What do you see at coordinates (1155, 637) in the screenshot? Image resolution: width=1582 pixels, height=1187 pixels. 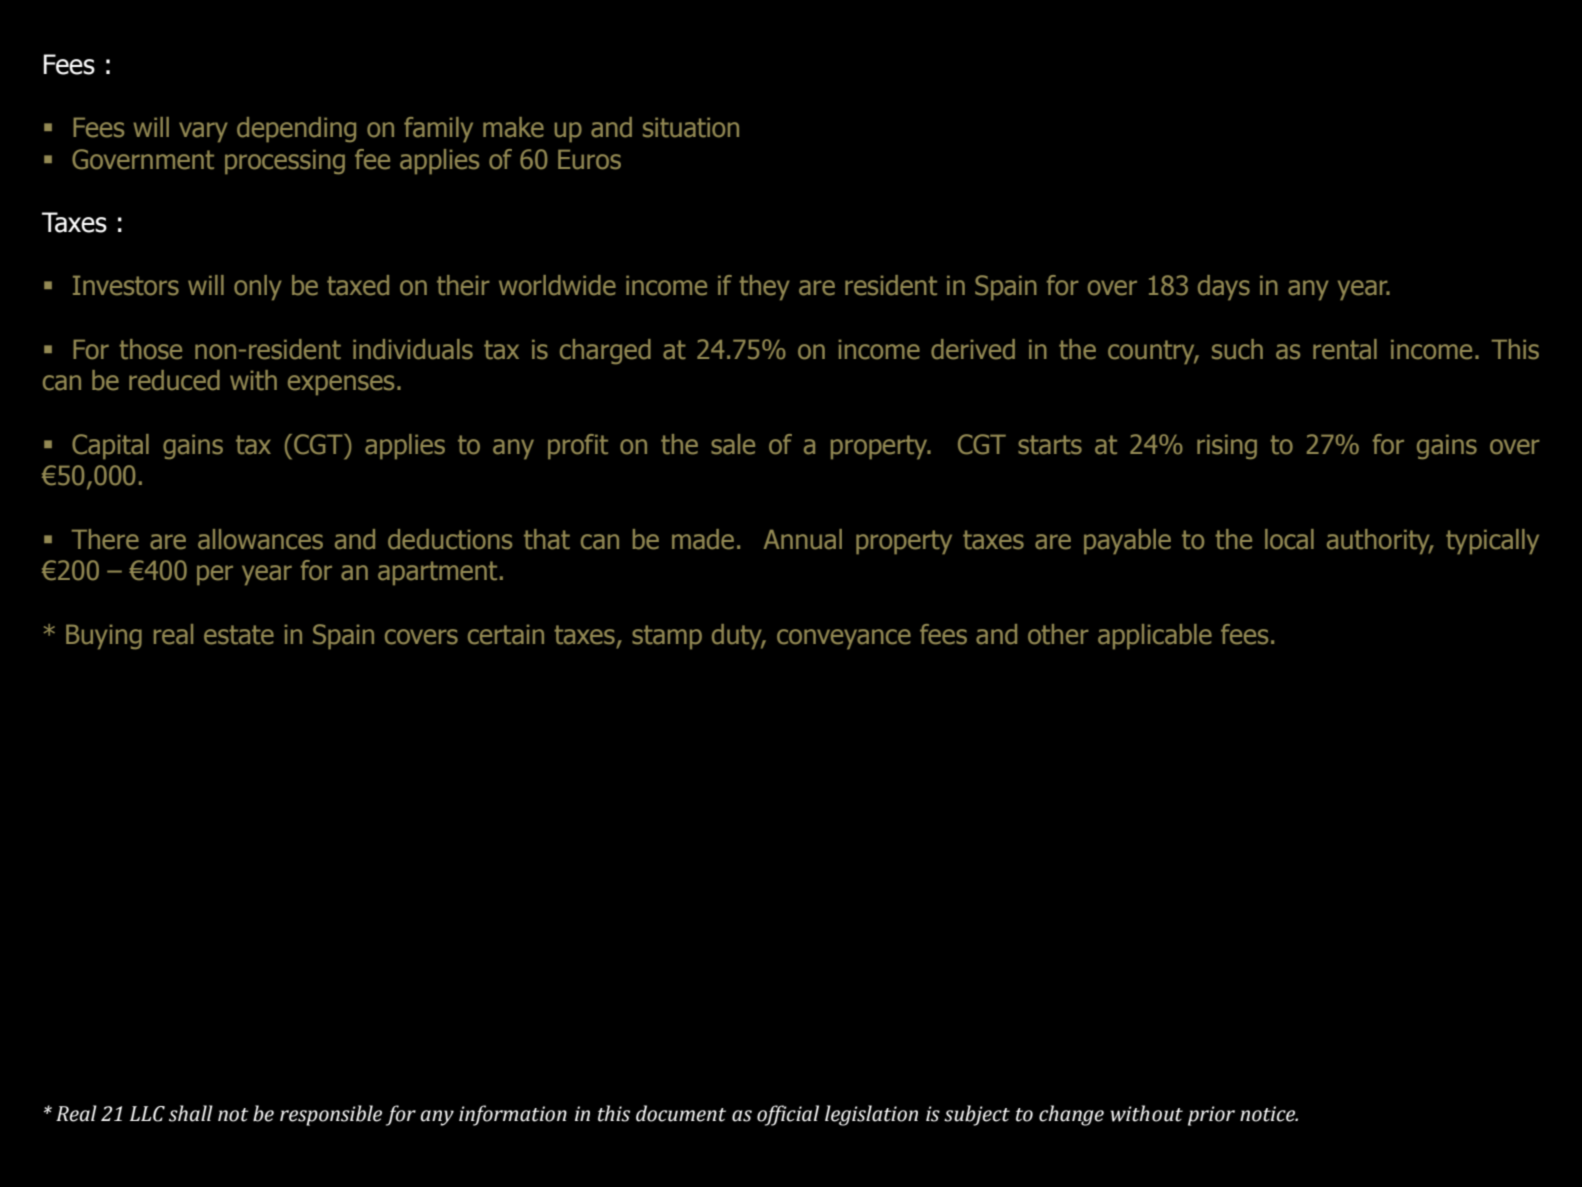 I see `applicable` at bounding box center [1155, 637].
